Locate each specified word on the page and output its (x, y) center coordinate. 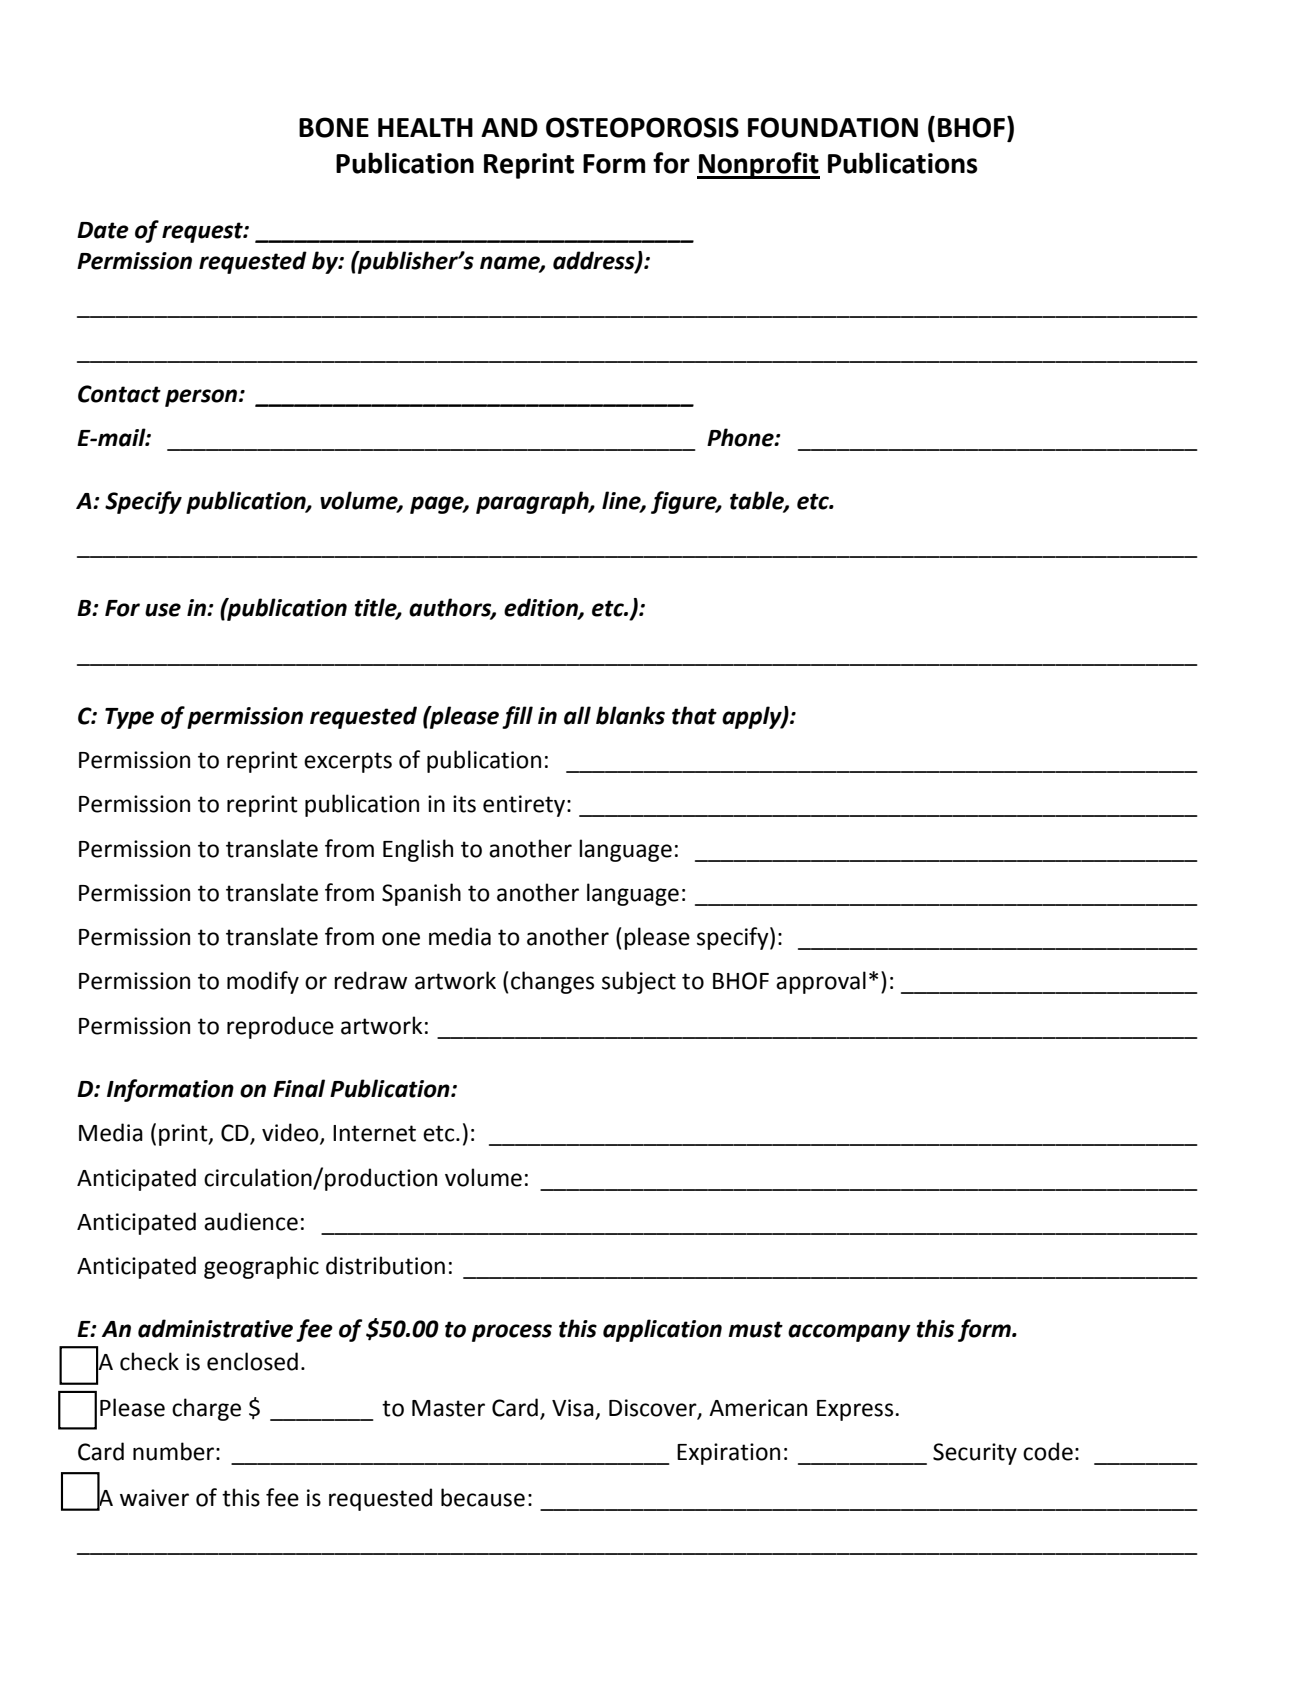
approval (821, 982)
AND (509, 127)
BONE (334, 127)
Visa (573, 1408)
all (577, 715)
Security (975, 1454)
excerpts (348, 762)
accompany (849, 1333)
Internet (374, 1133)
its (464, 804)
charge (206, 1409)
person (202, 398)
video (291, 1133)
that (694, 715)
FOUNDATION (833, 127)
